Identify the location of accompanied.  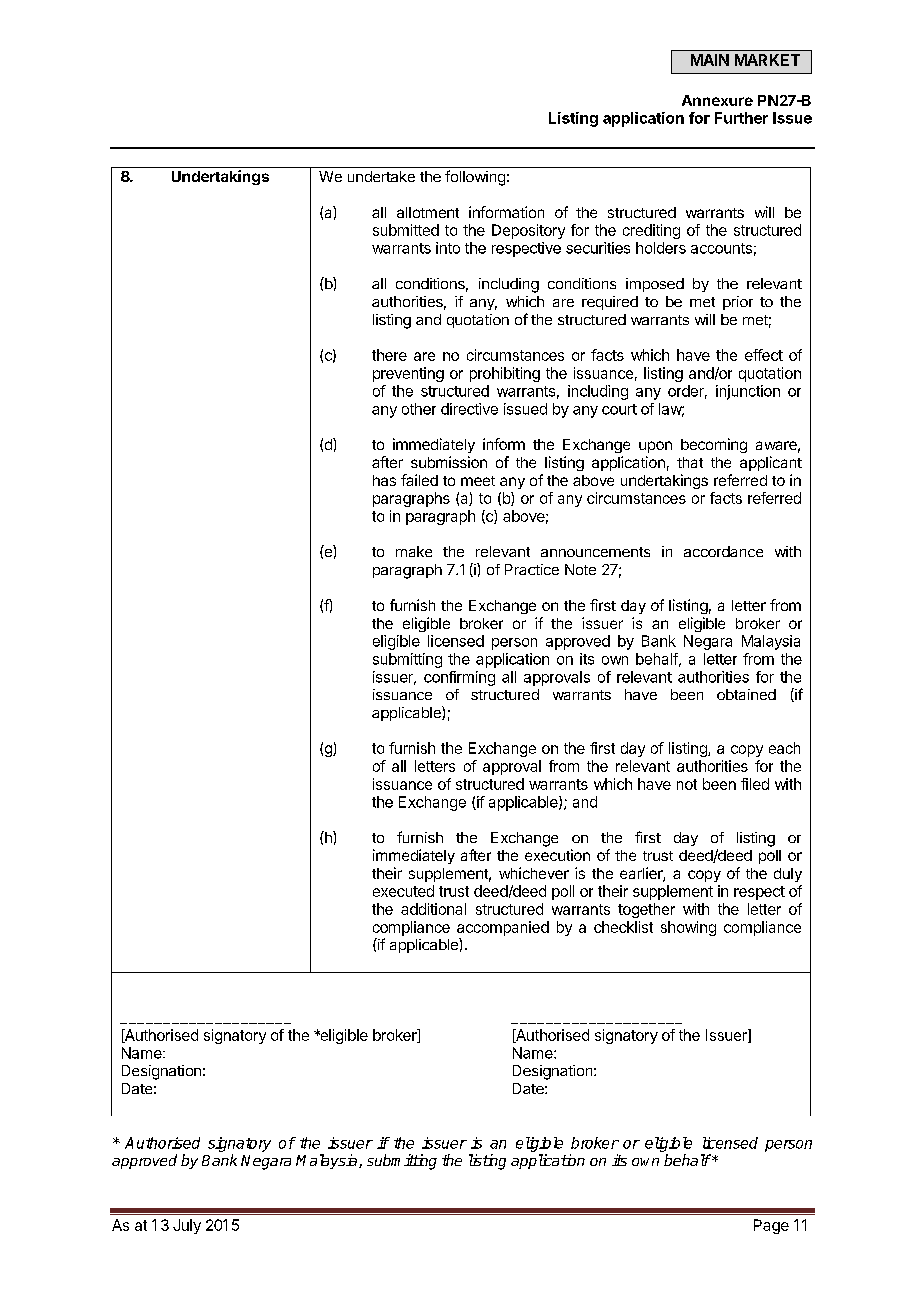
(503, 928).
